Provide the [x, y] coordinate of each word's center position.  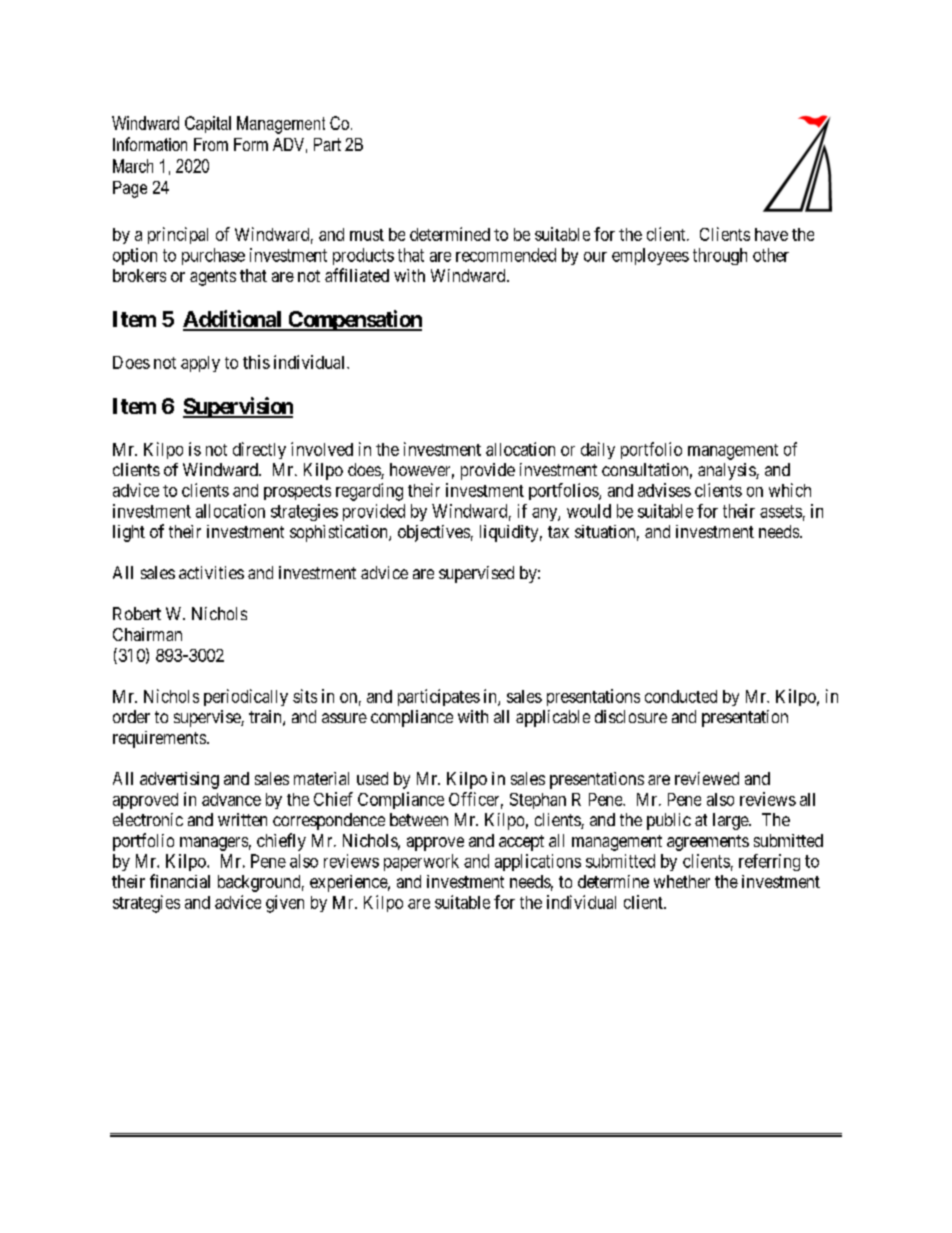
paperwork [421, 862]
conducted [681, 696]
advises [664, 490]
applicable [553, 718]
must [367, 235]
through [720, 256]
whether [682, 881]
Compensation [354, 320]
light [129, 533]
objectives [434, 533]
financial [180, 881]
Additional [233, 320]
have [771, 234]
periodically [246, 697]
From [211, 144]
